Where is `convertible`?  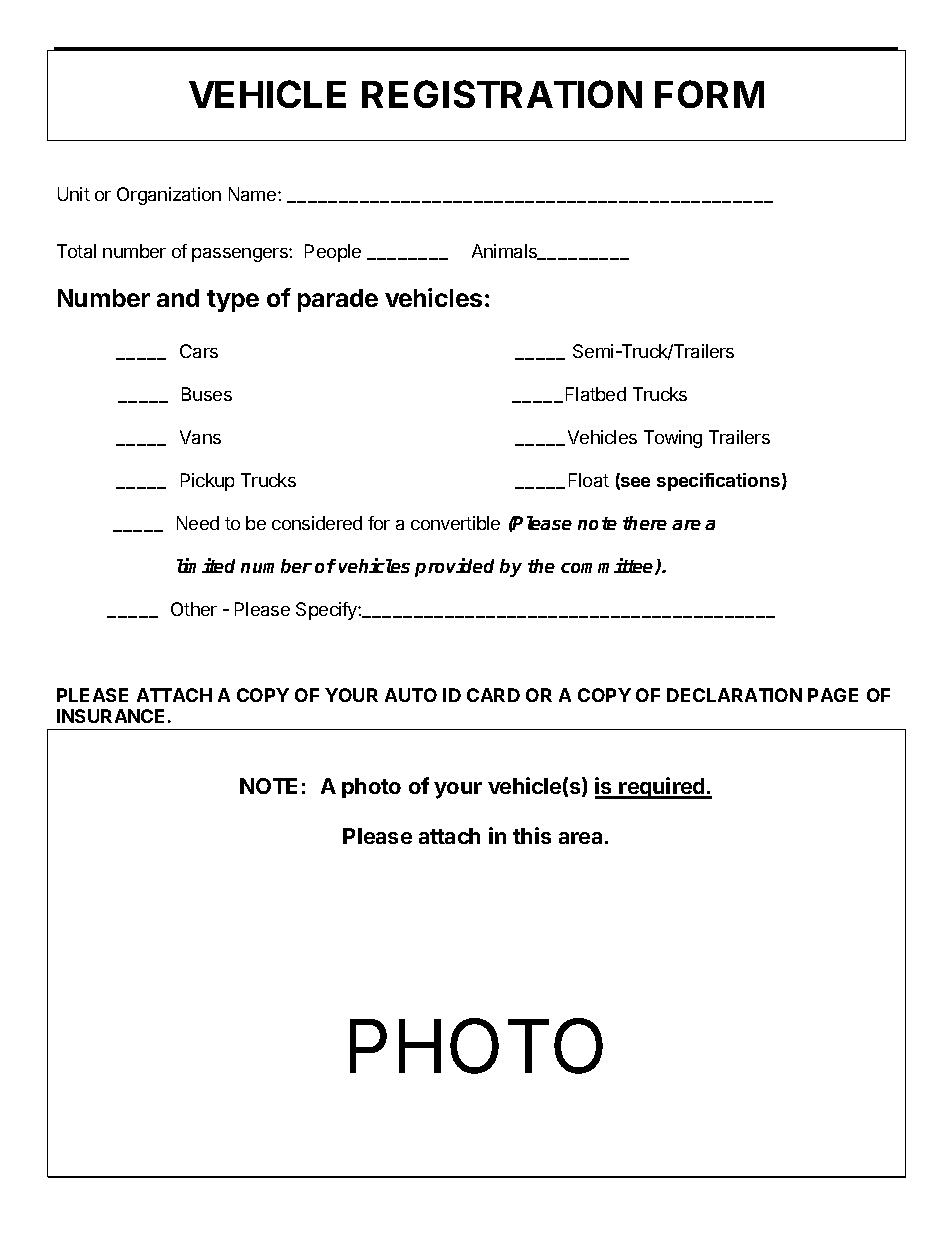
convertible is located at coordinates (455, 523).
